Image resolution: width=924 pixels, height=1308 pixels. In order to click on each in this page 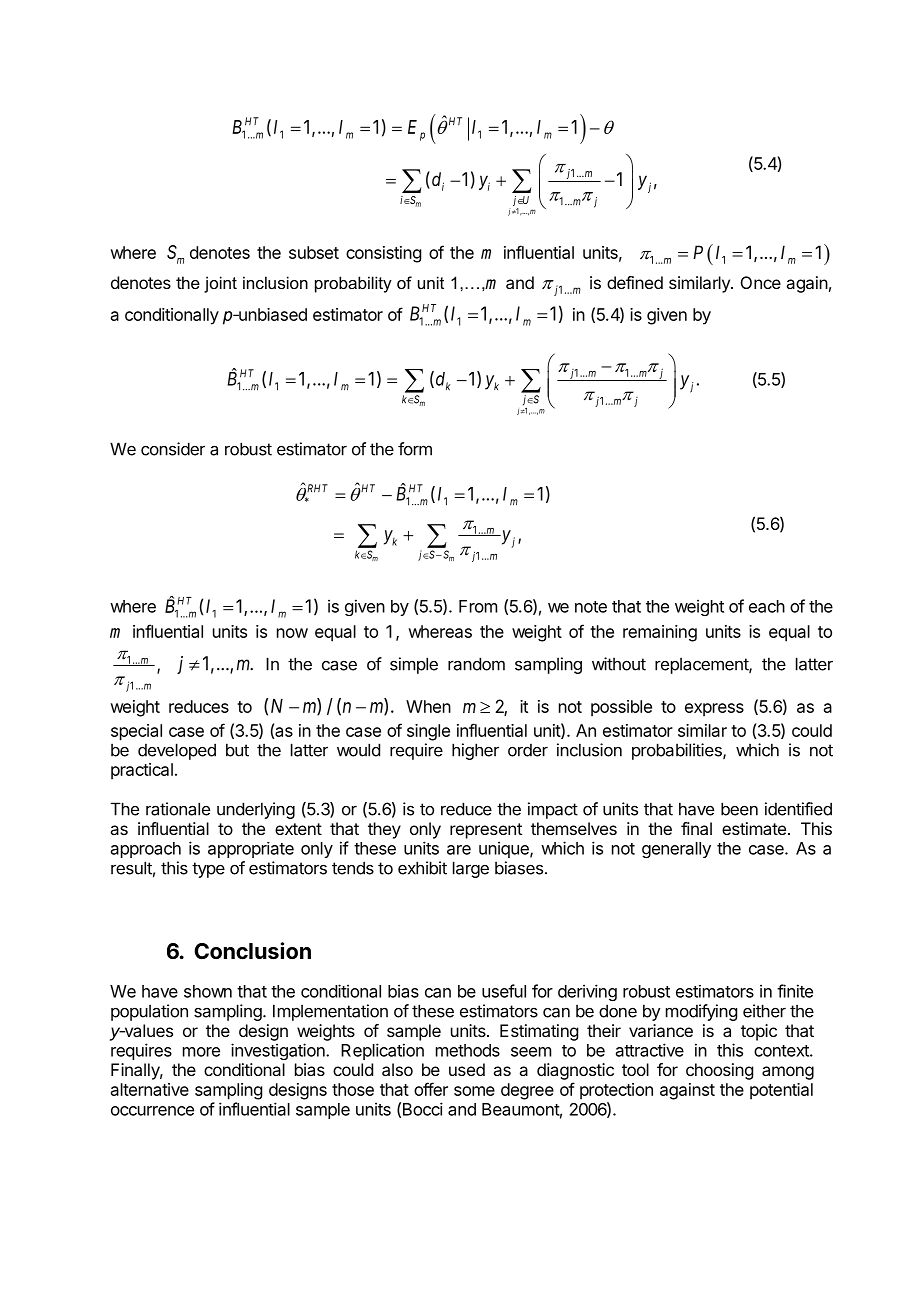, I will do `click(767, 606)`.
